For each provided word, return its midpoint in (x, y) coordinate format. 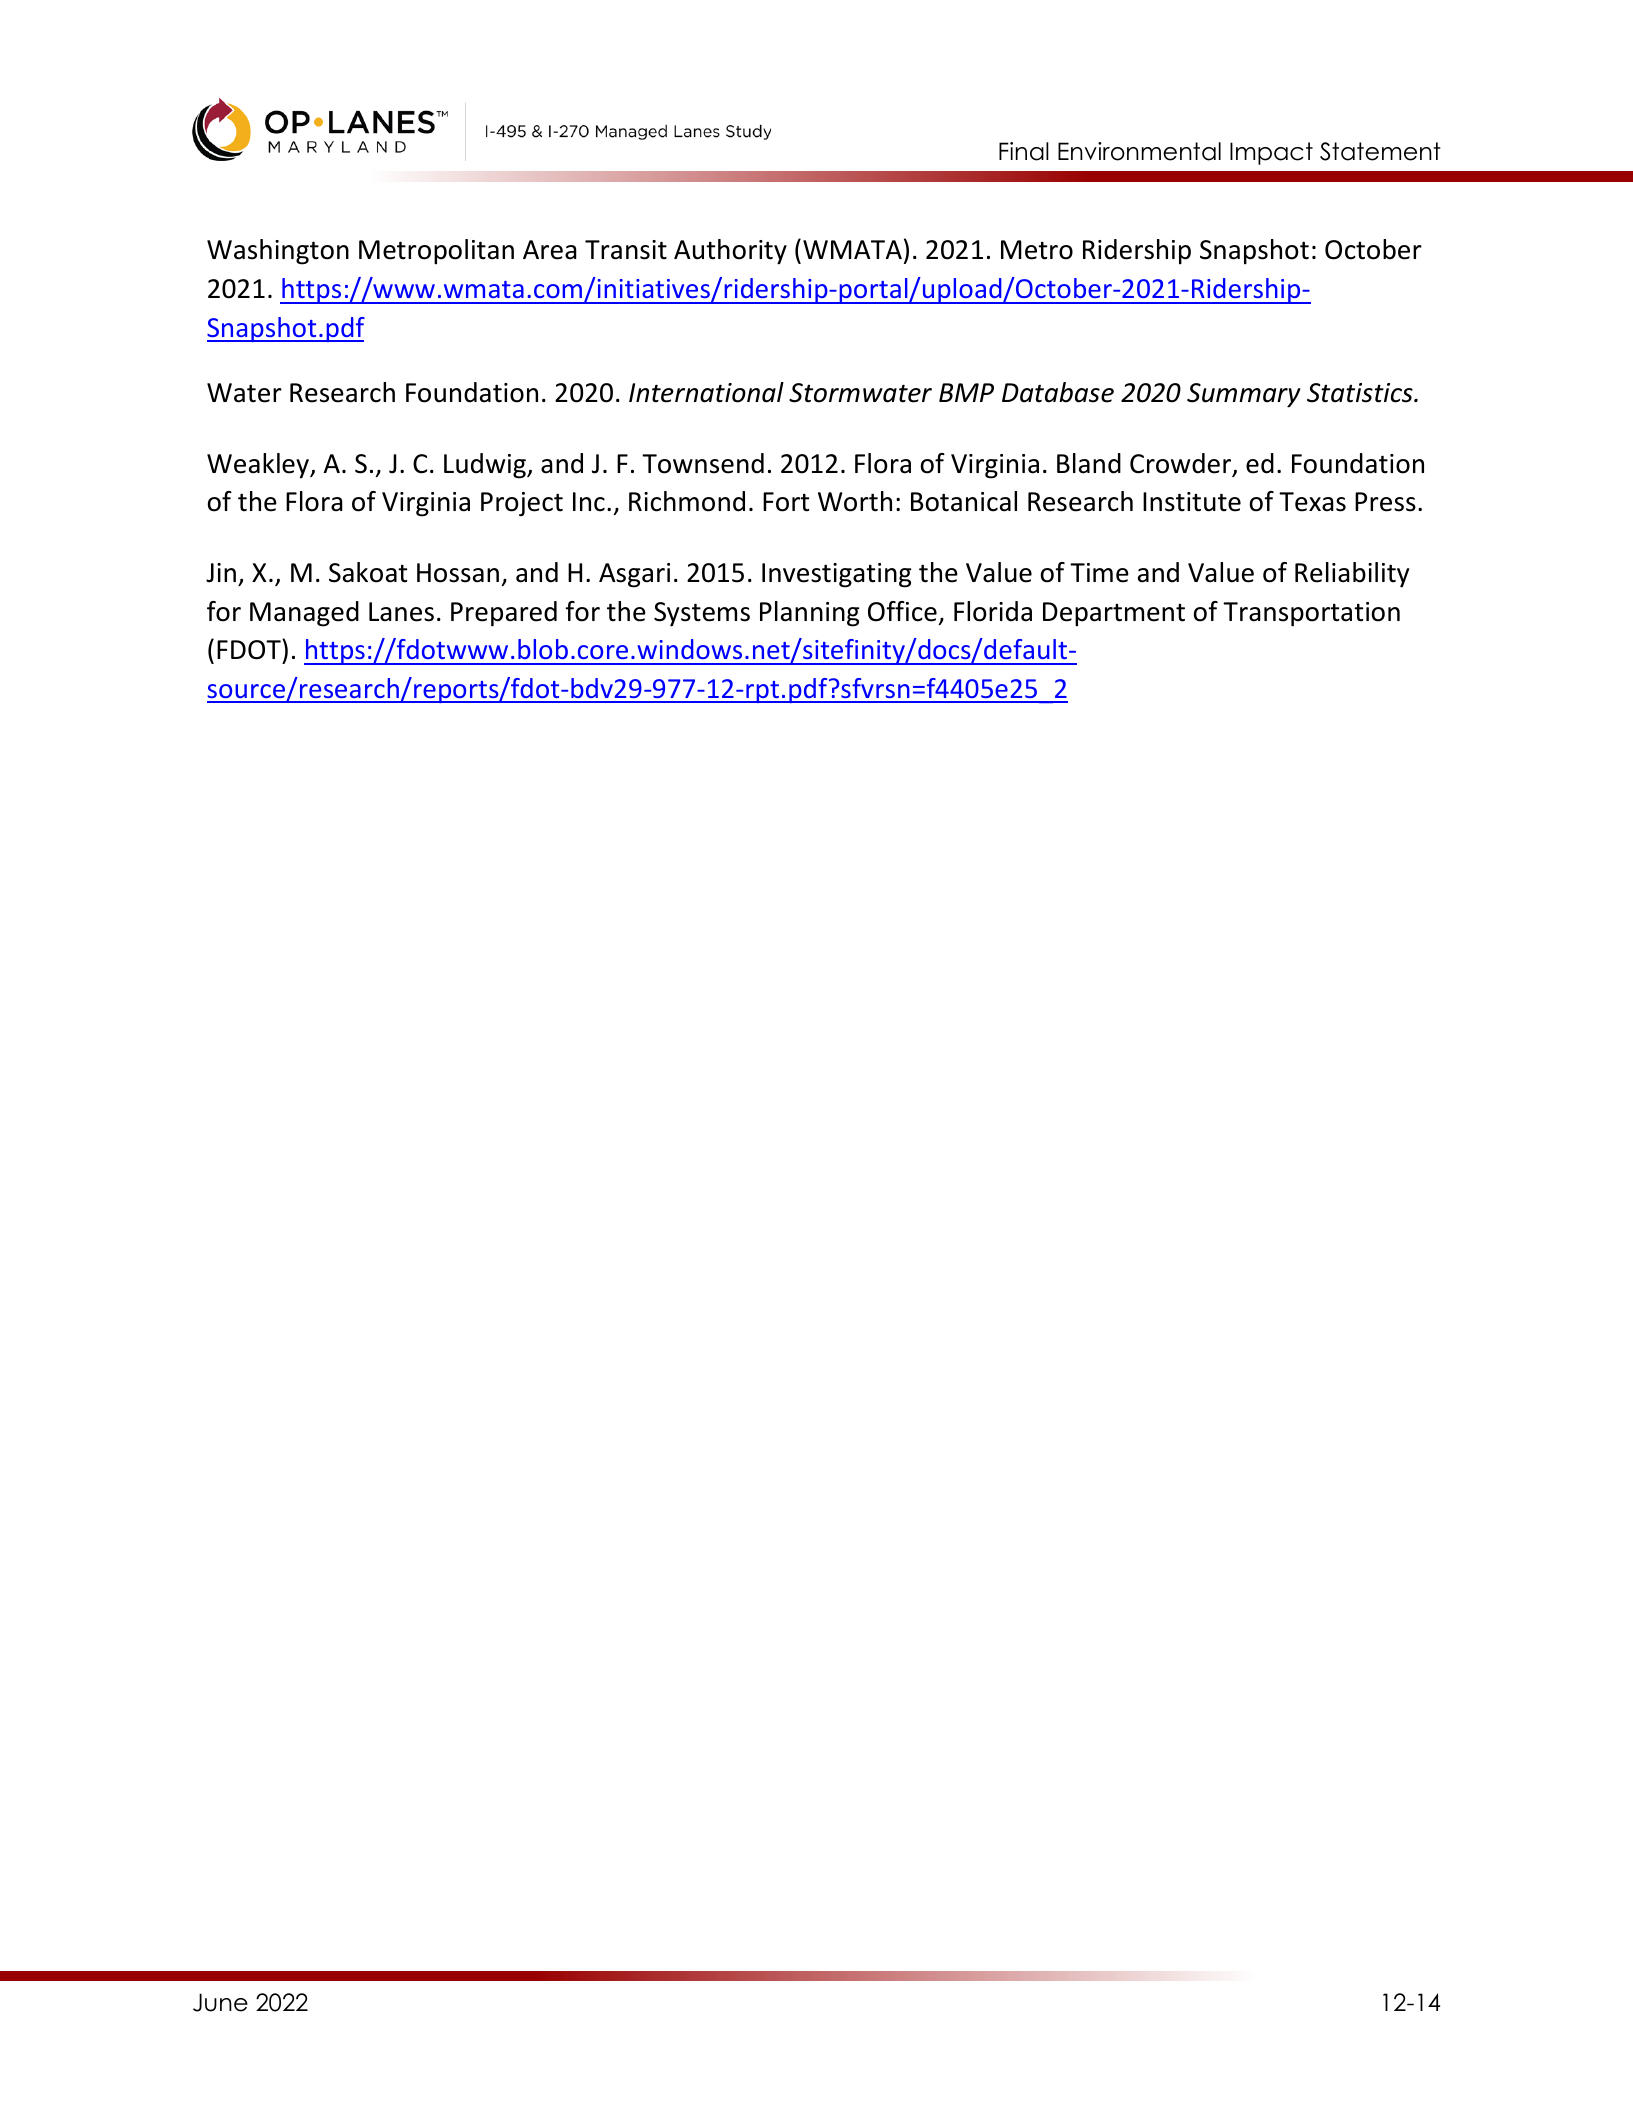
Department (1114, 614)
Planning (810, 614)
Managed (304, 614)
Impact (1271, 153)
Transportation (1311, 614)
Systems (702, 614)
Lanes (401, 612)
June (220, 2002)
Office (902, 611)
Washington (278, 252)
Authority (730, 252)
